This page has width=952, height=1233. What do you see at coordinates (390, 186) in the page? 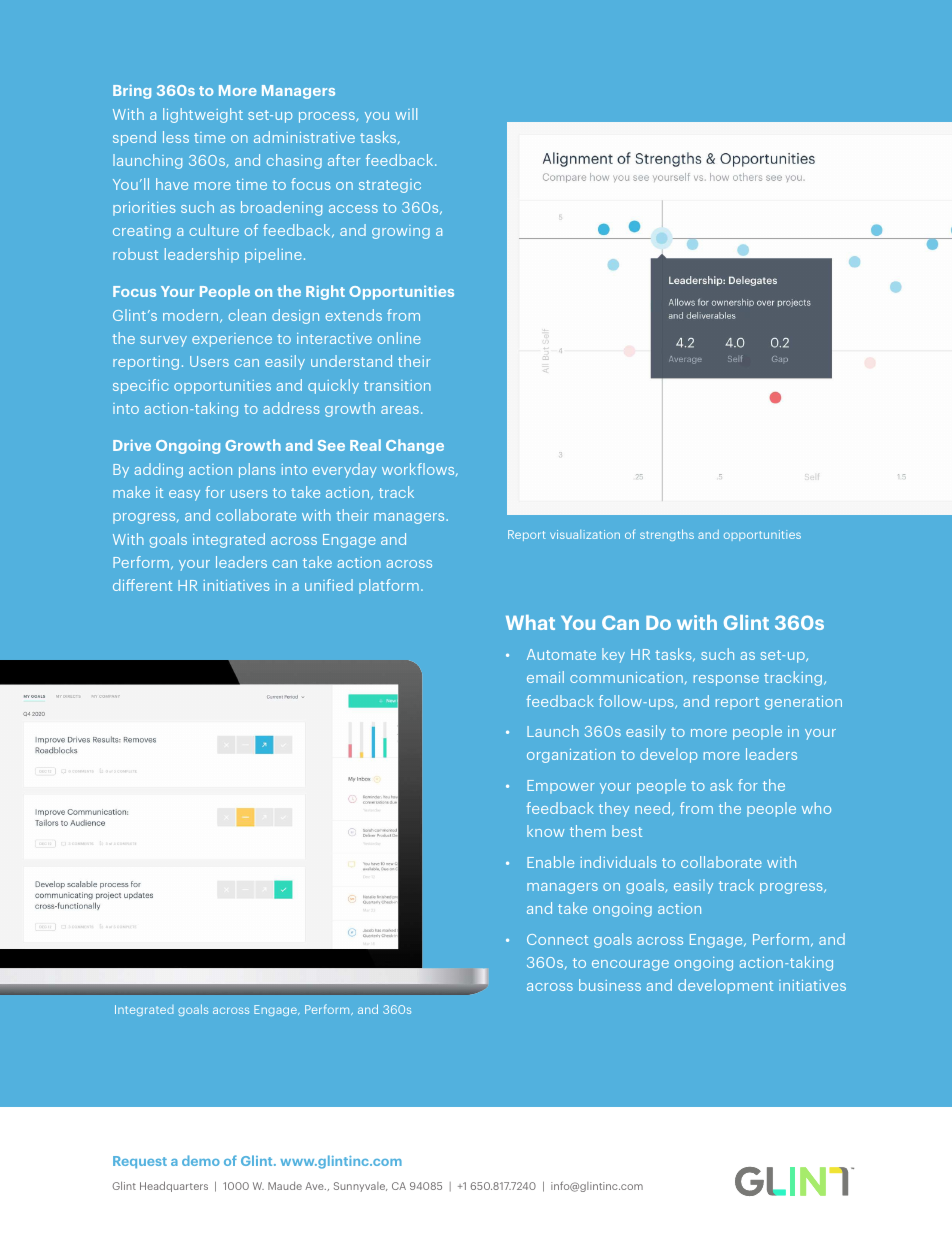
I see `strategic` at bounding box center [390, 186].
